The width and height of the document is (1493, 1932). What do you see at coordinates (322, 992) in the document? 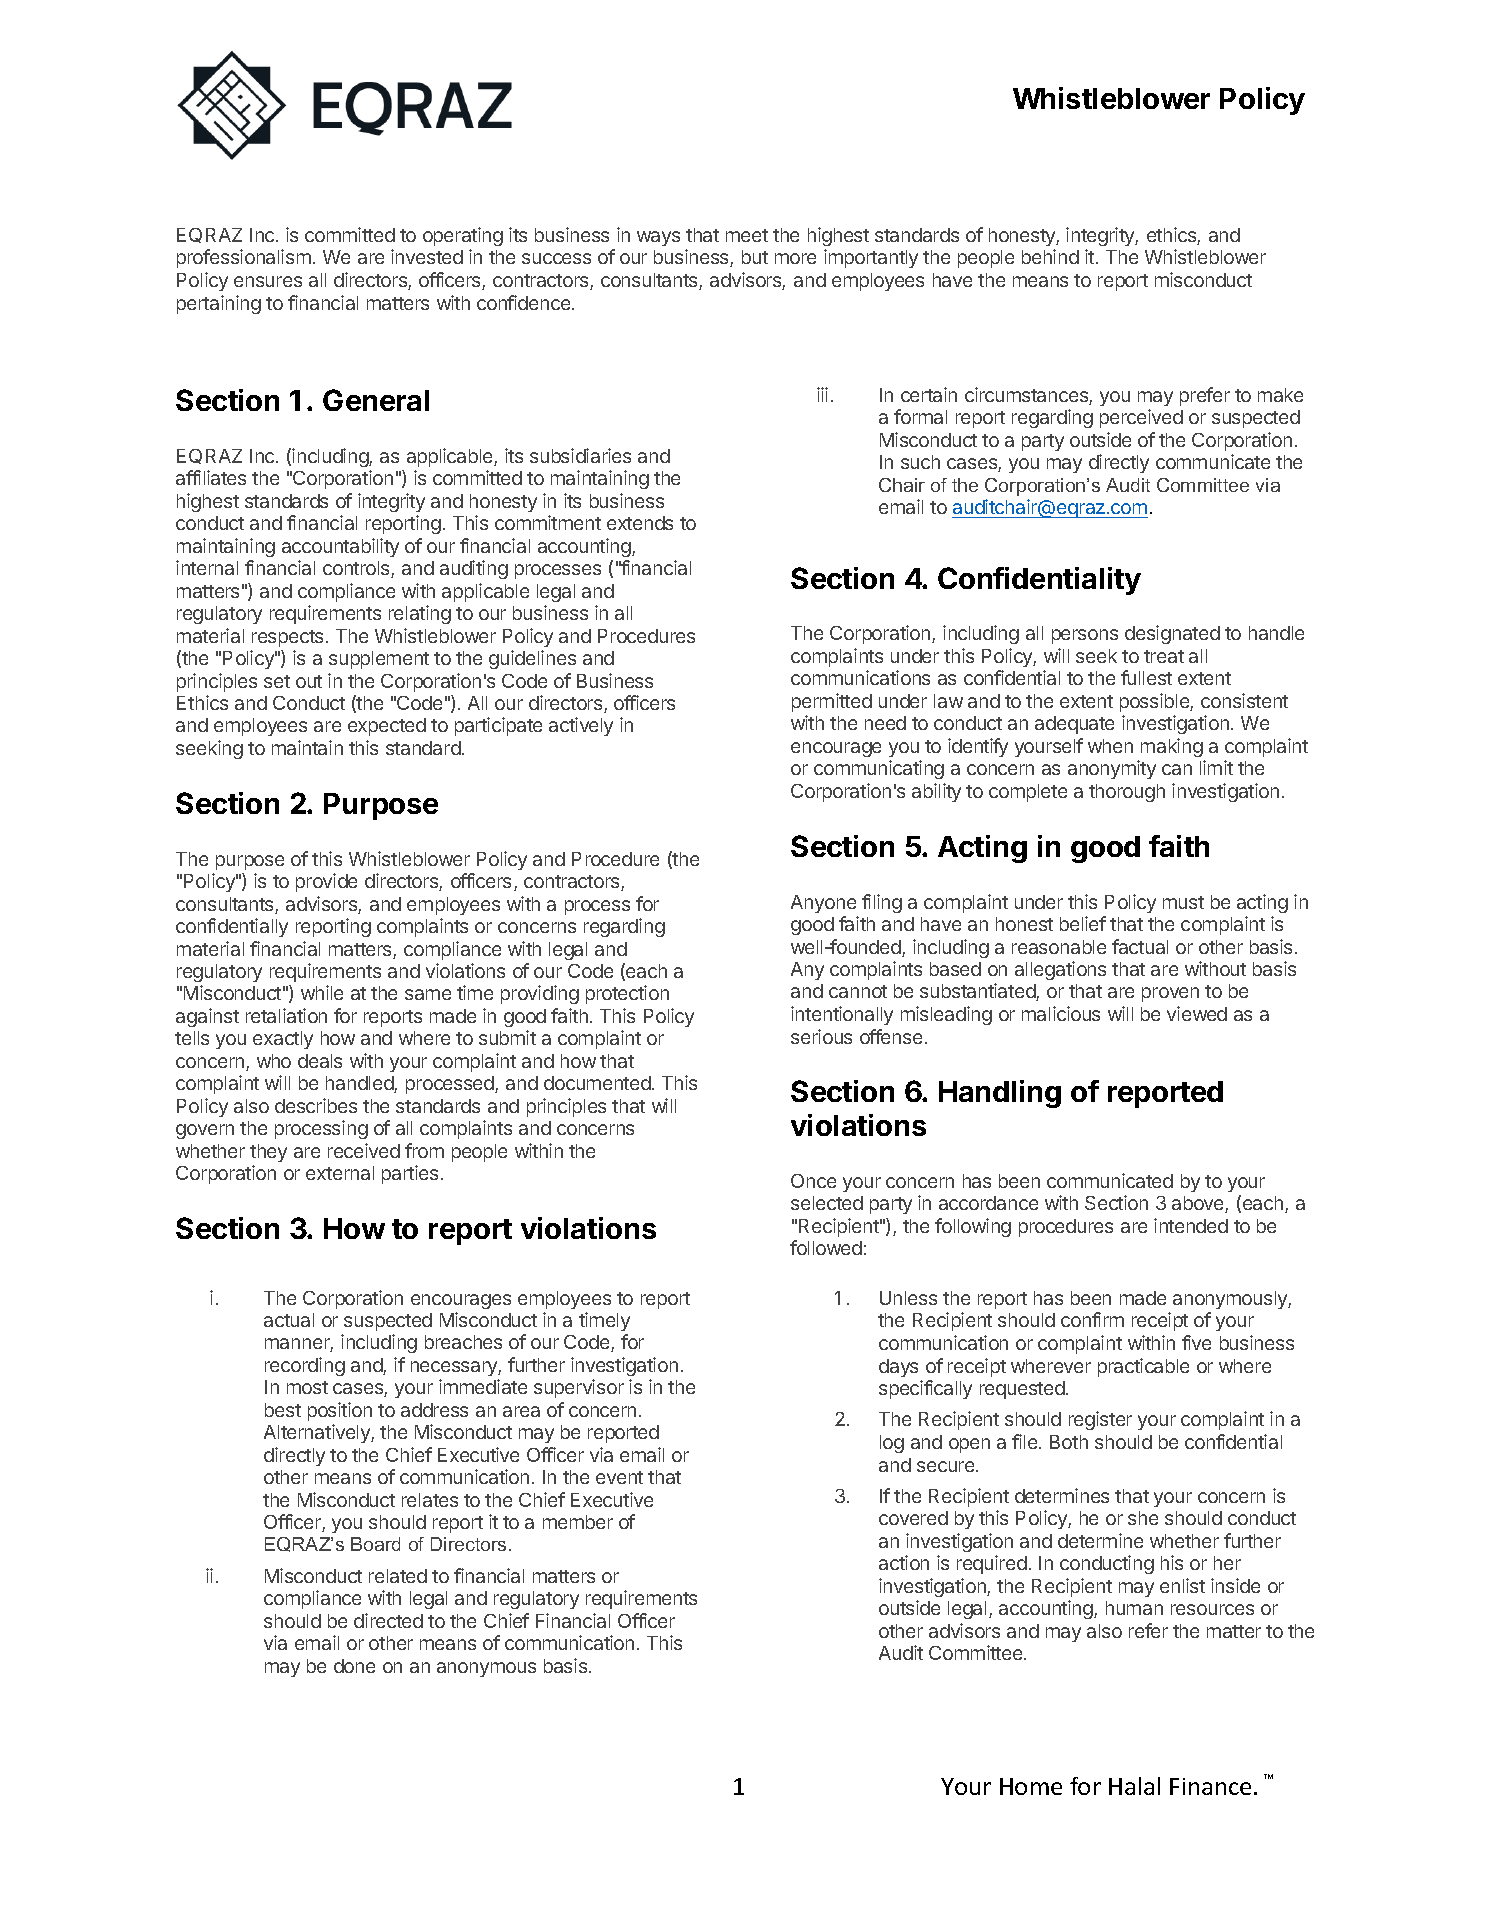
I see `while` at bounding box center [322, 992].
